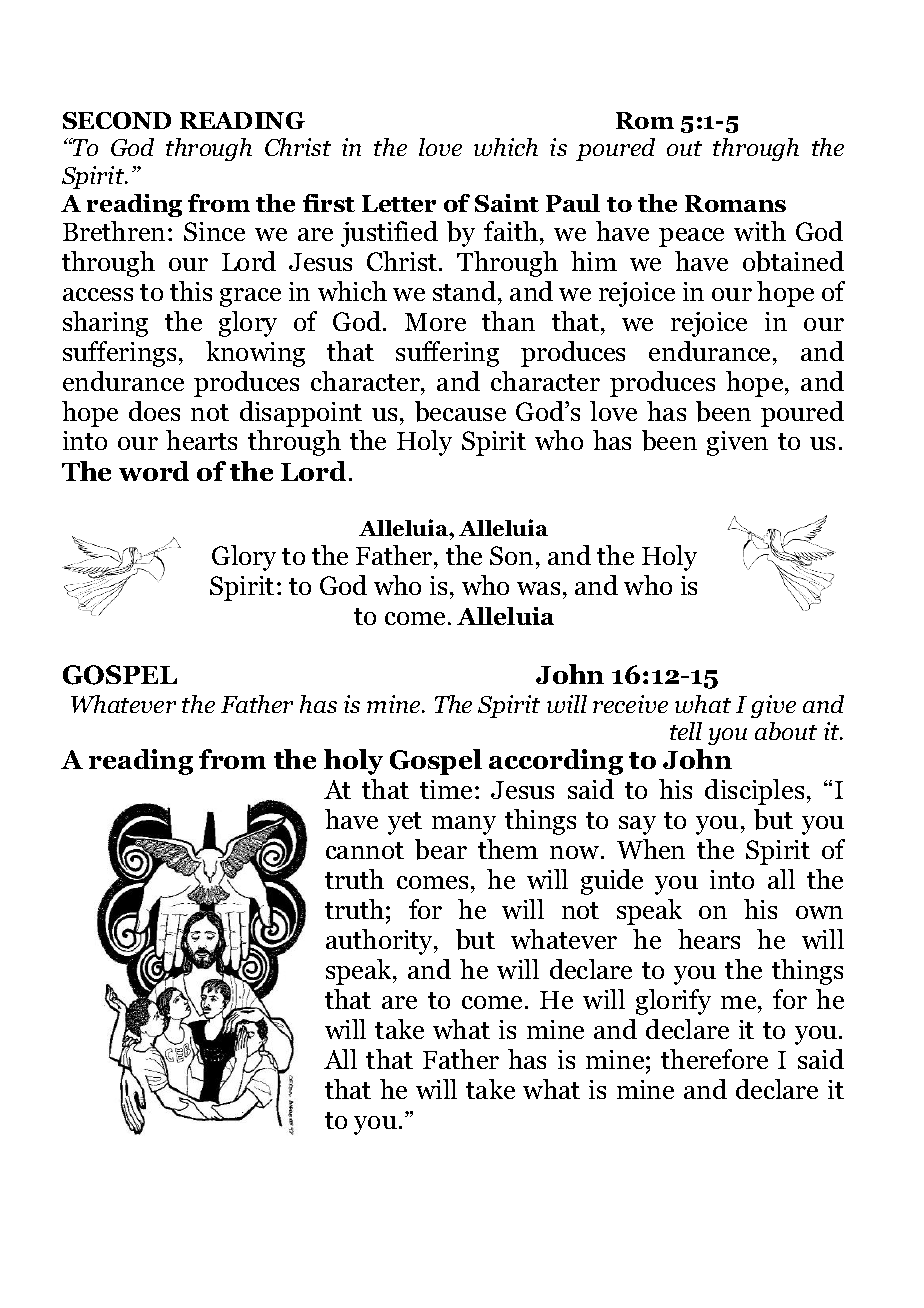 This screenshot has width=924, height=1308. What do you see at coordinates (507, 203) in the screenshot?
I see `Saint` at bounding box center [507, 203].
